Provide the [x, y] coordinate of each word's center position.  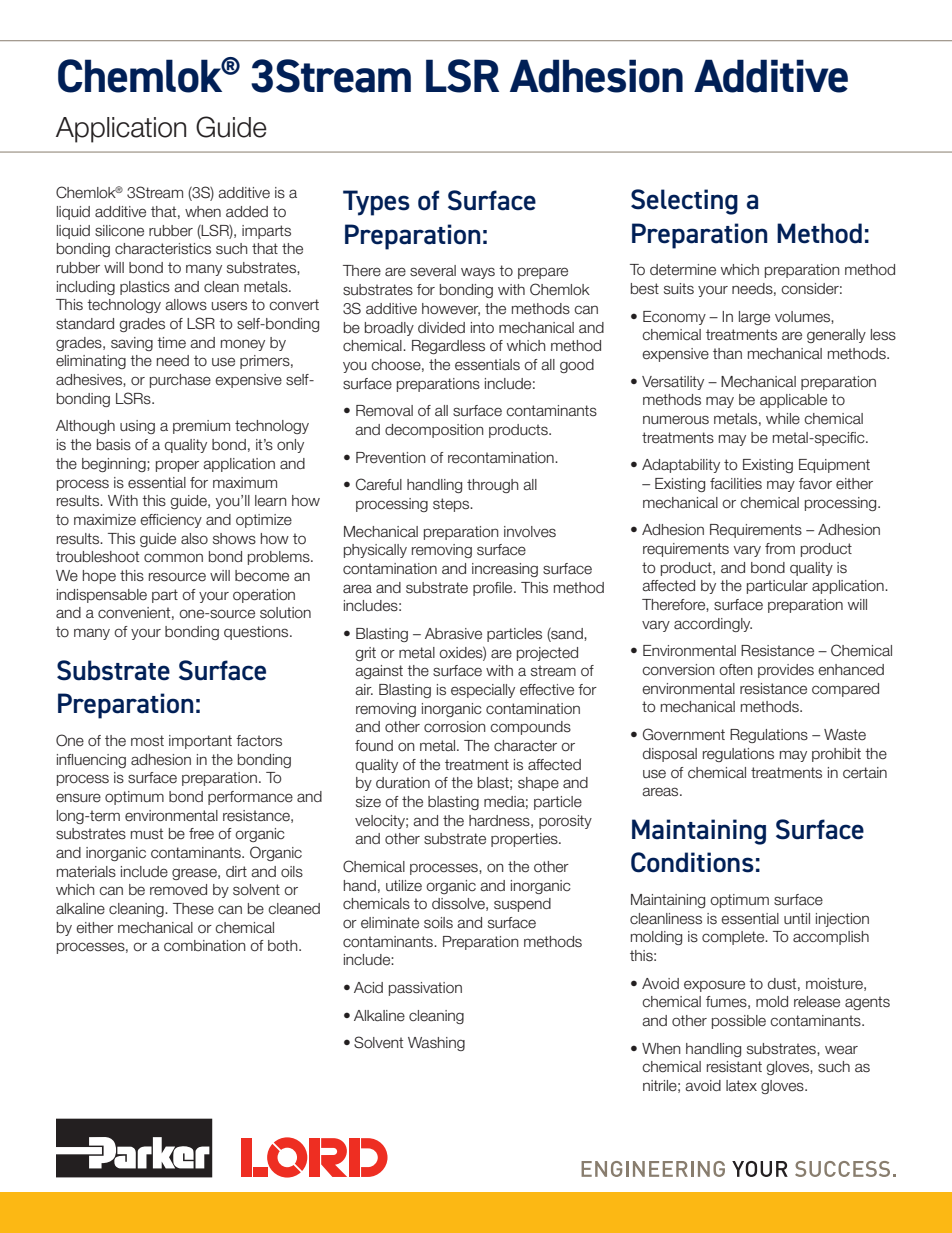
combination [205, 946]
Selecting [684, 202]
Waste [845, 735]
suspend [522, 905]
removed [178, 890]
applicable [793, 401]
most [147, 741]
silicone [119, 231]
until [797, 919]
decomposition [434, 431]
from [780, 549]
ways [478, 273]
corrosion [455, 727]
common [173, 558]
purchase [180, 381]
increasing [505, 570]
